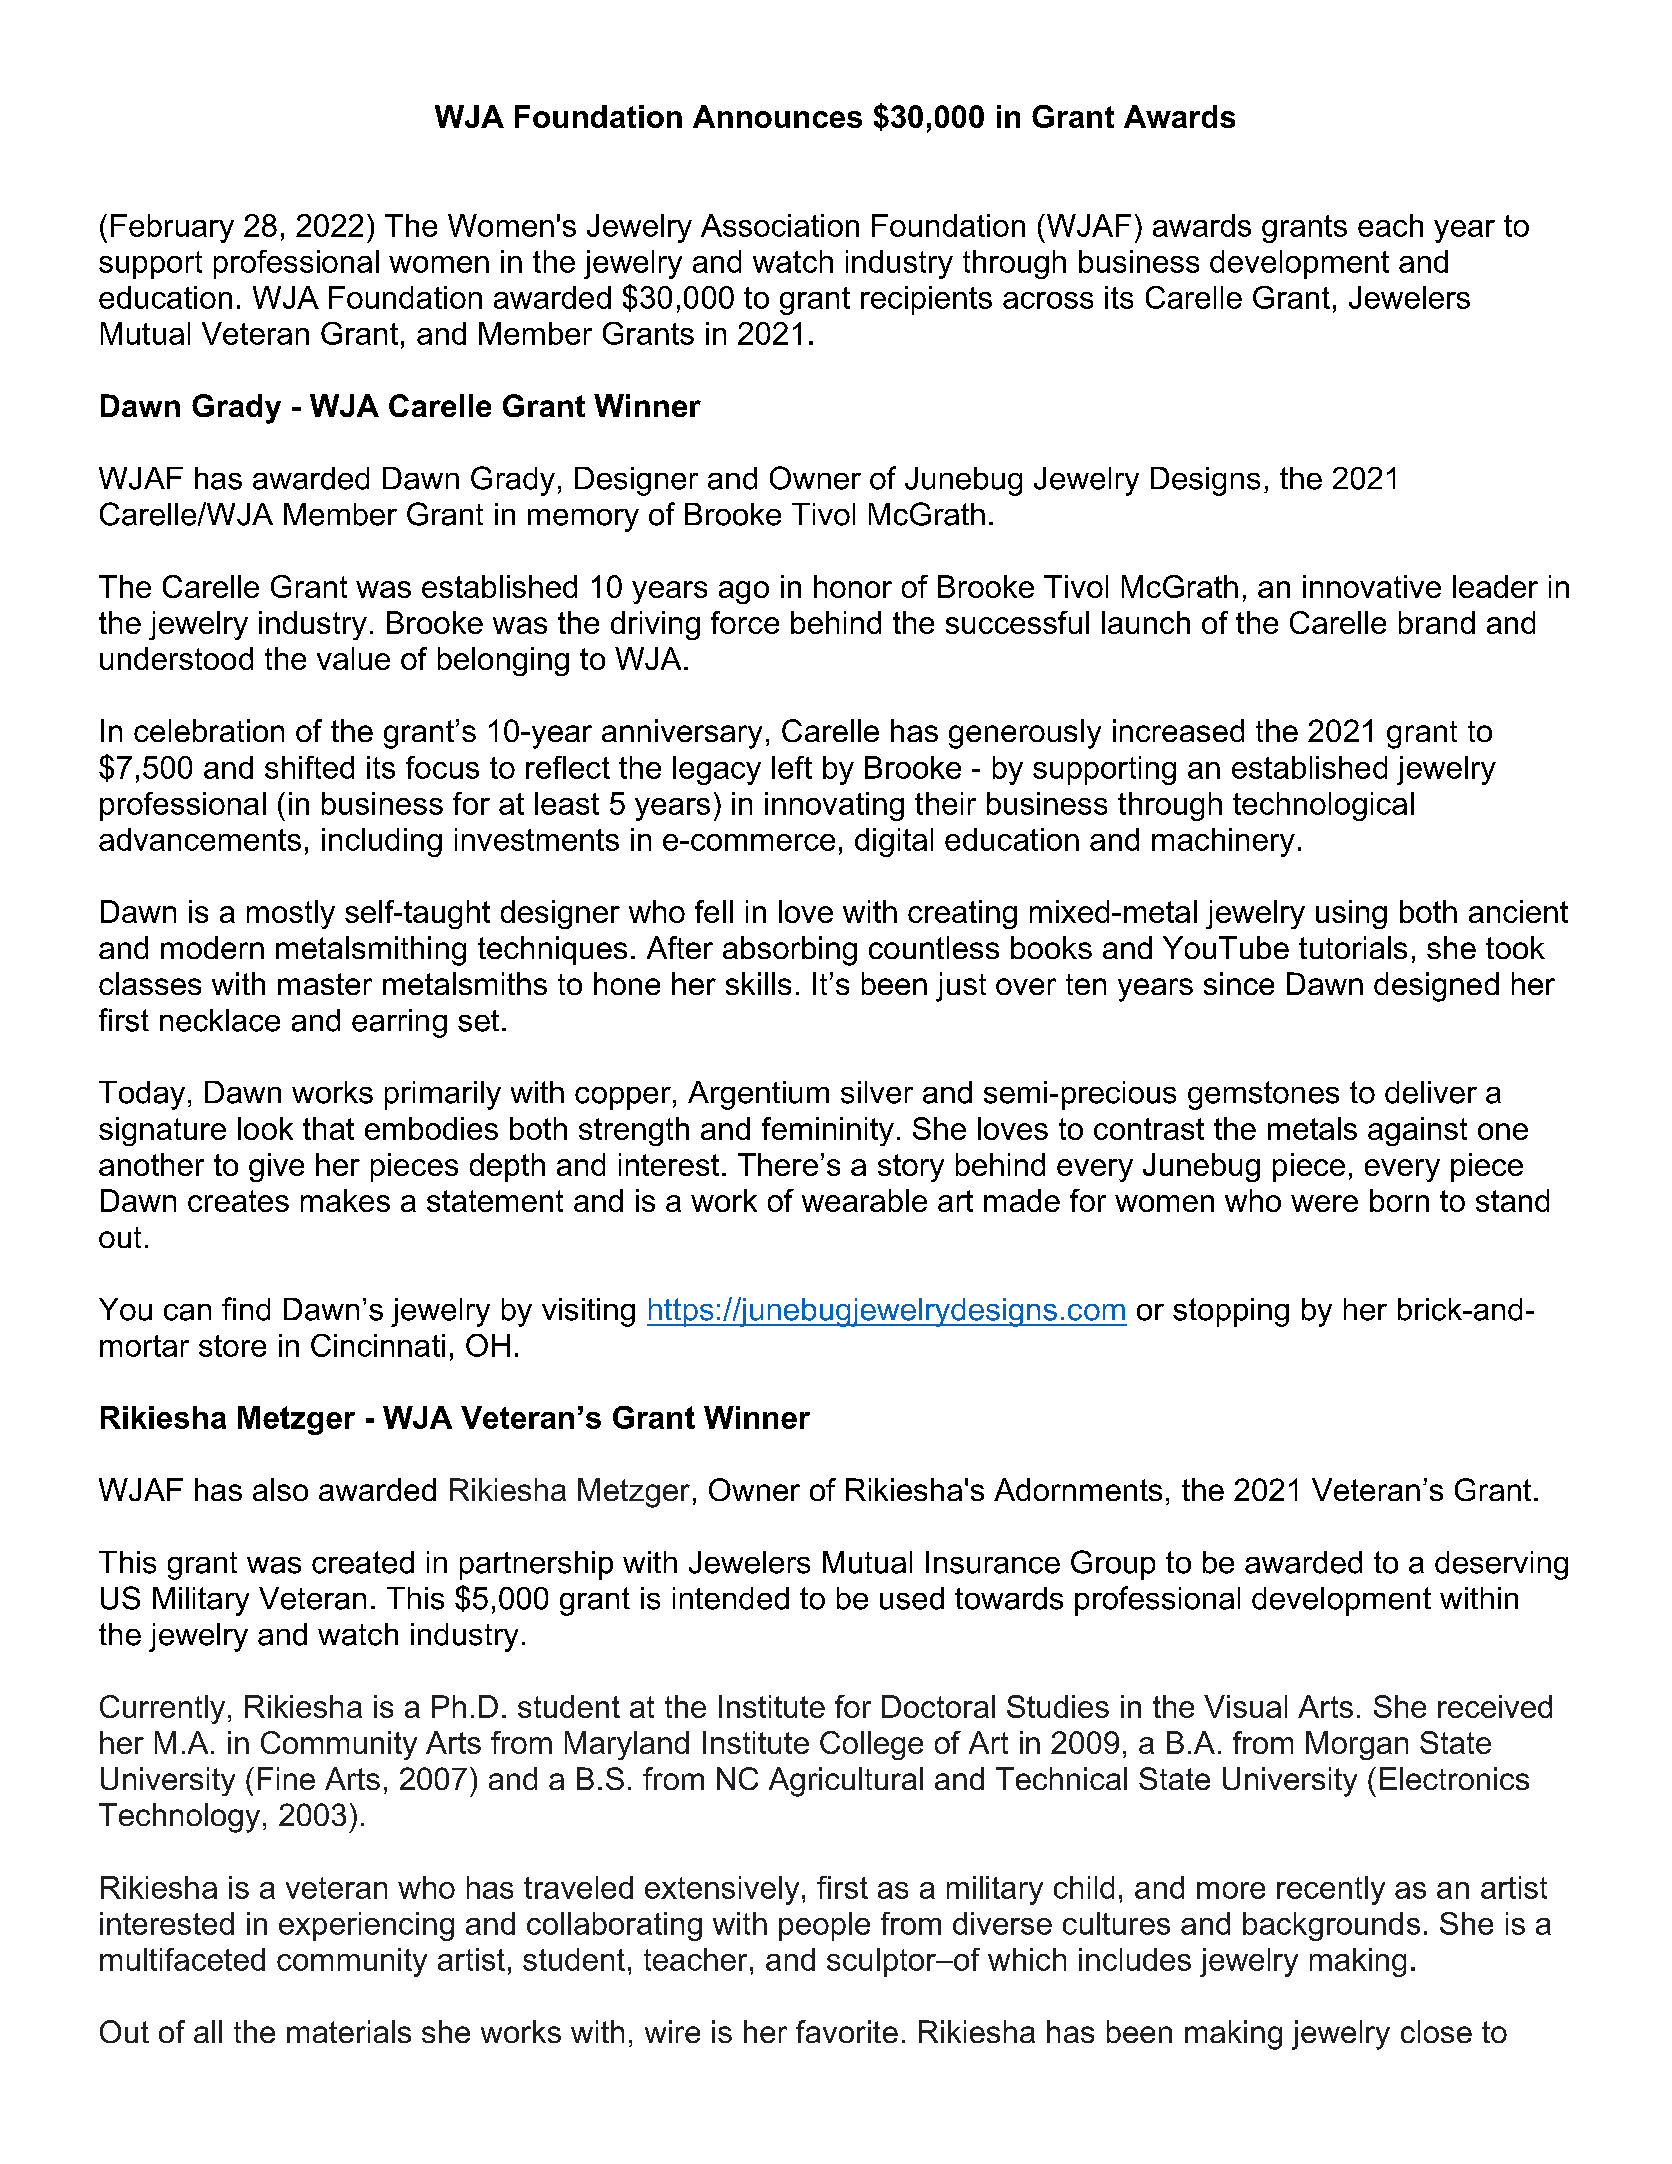 The height and width of the image is (2164, 1672). Describe the element at coordinates (1501, 1565) in the image. I see `deserving` at that location.
